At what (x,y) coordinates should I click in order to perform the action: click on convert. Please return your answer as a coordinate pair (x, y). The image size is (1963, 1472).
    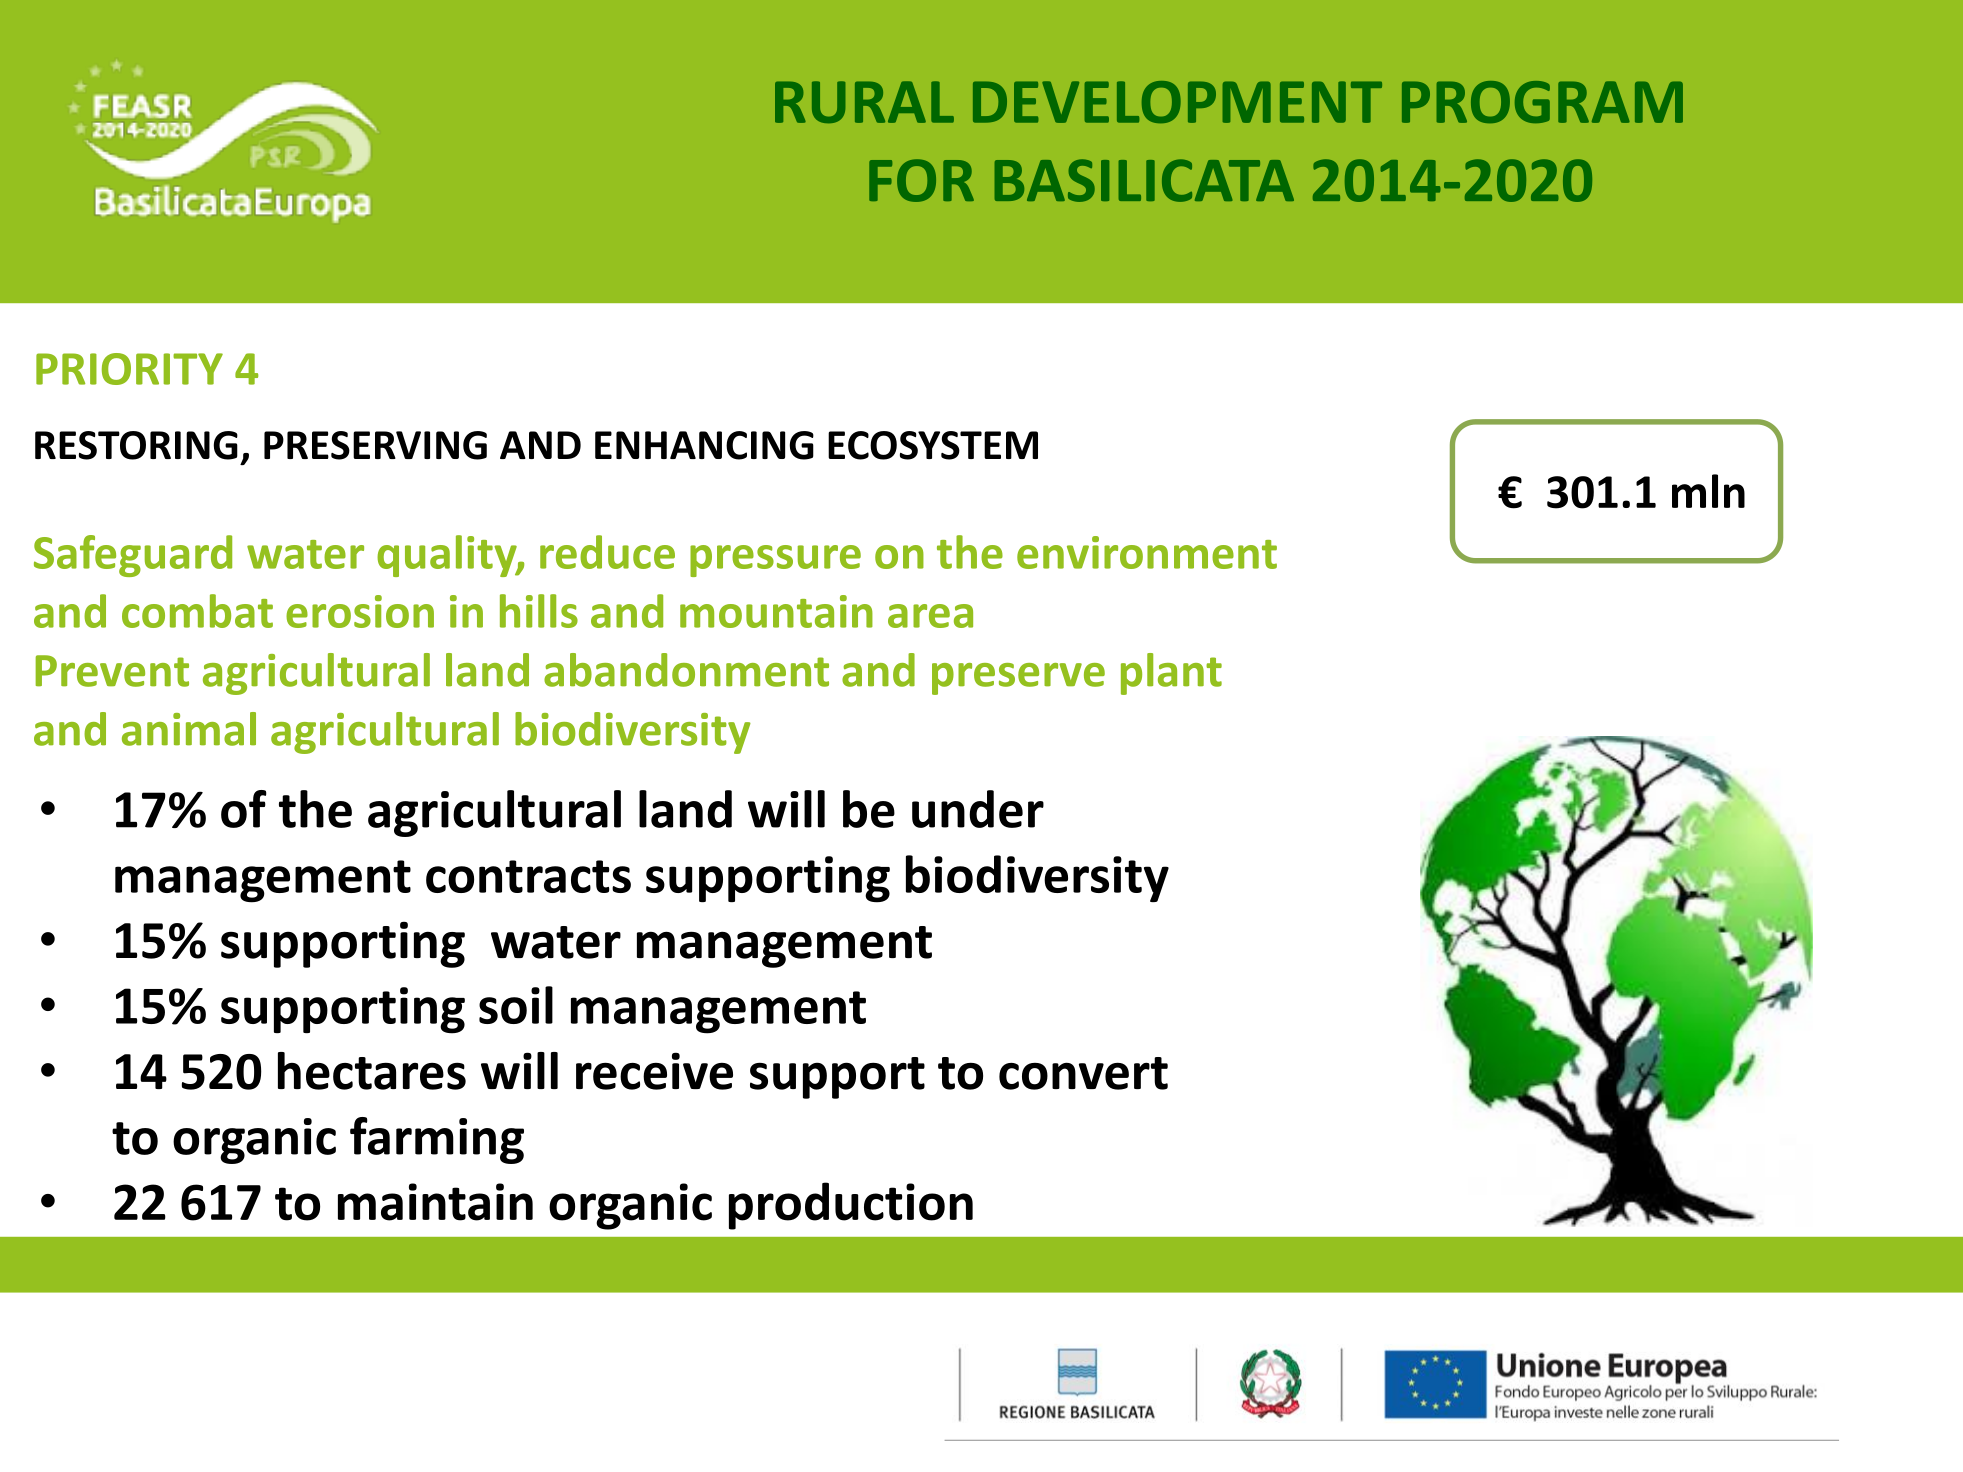
    Looking at the image, I should click on (1083, 1073).
